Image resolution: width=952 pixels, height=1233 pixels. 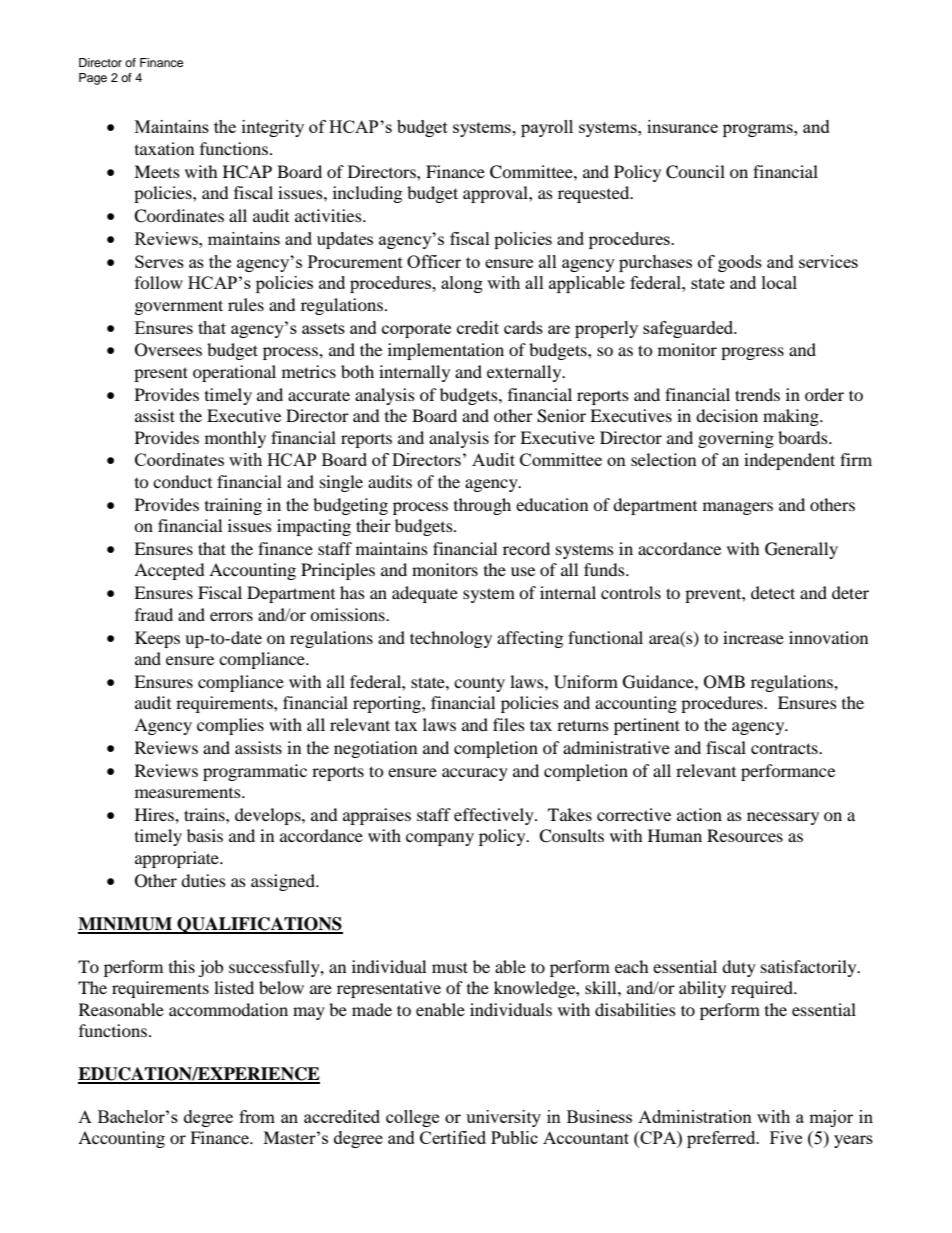 What do you see at coordinates (736, 439) in the screenshot?
I see `governing` at bounding box center [736, 439].
